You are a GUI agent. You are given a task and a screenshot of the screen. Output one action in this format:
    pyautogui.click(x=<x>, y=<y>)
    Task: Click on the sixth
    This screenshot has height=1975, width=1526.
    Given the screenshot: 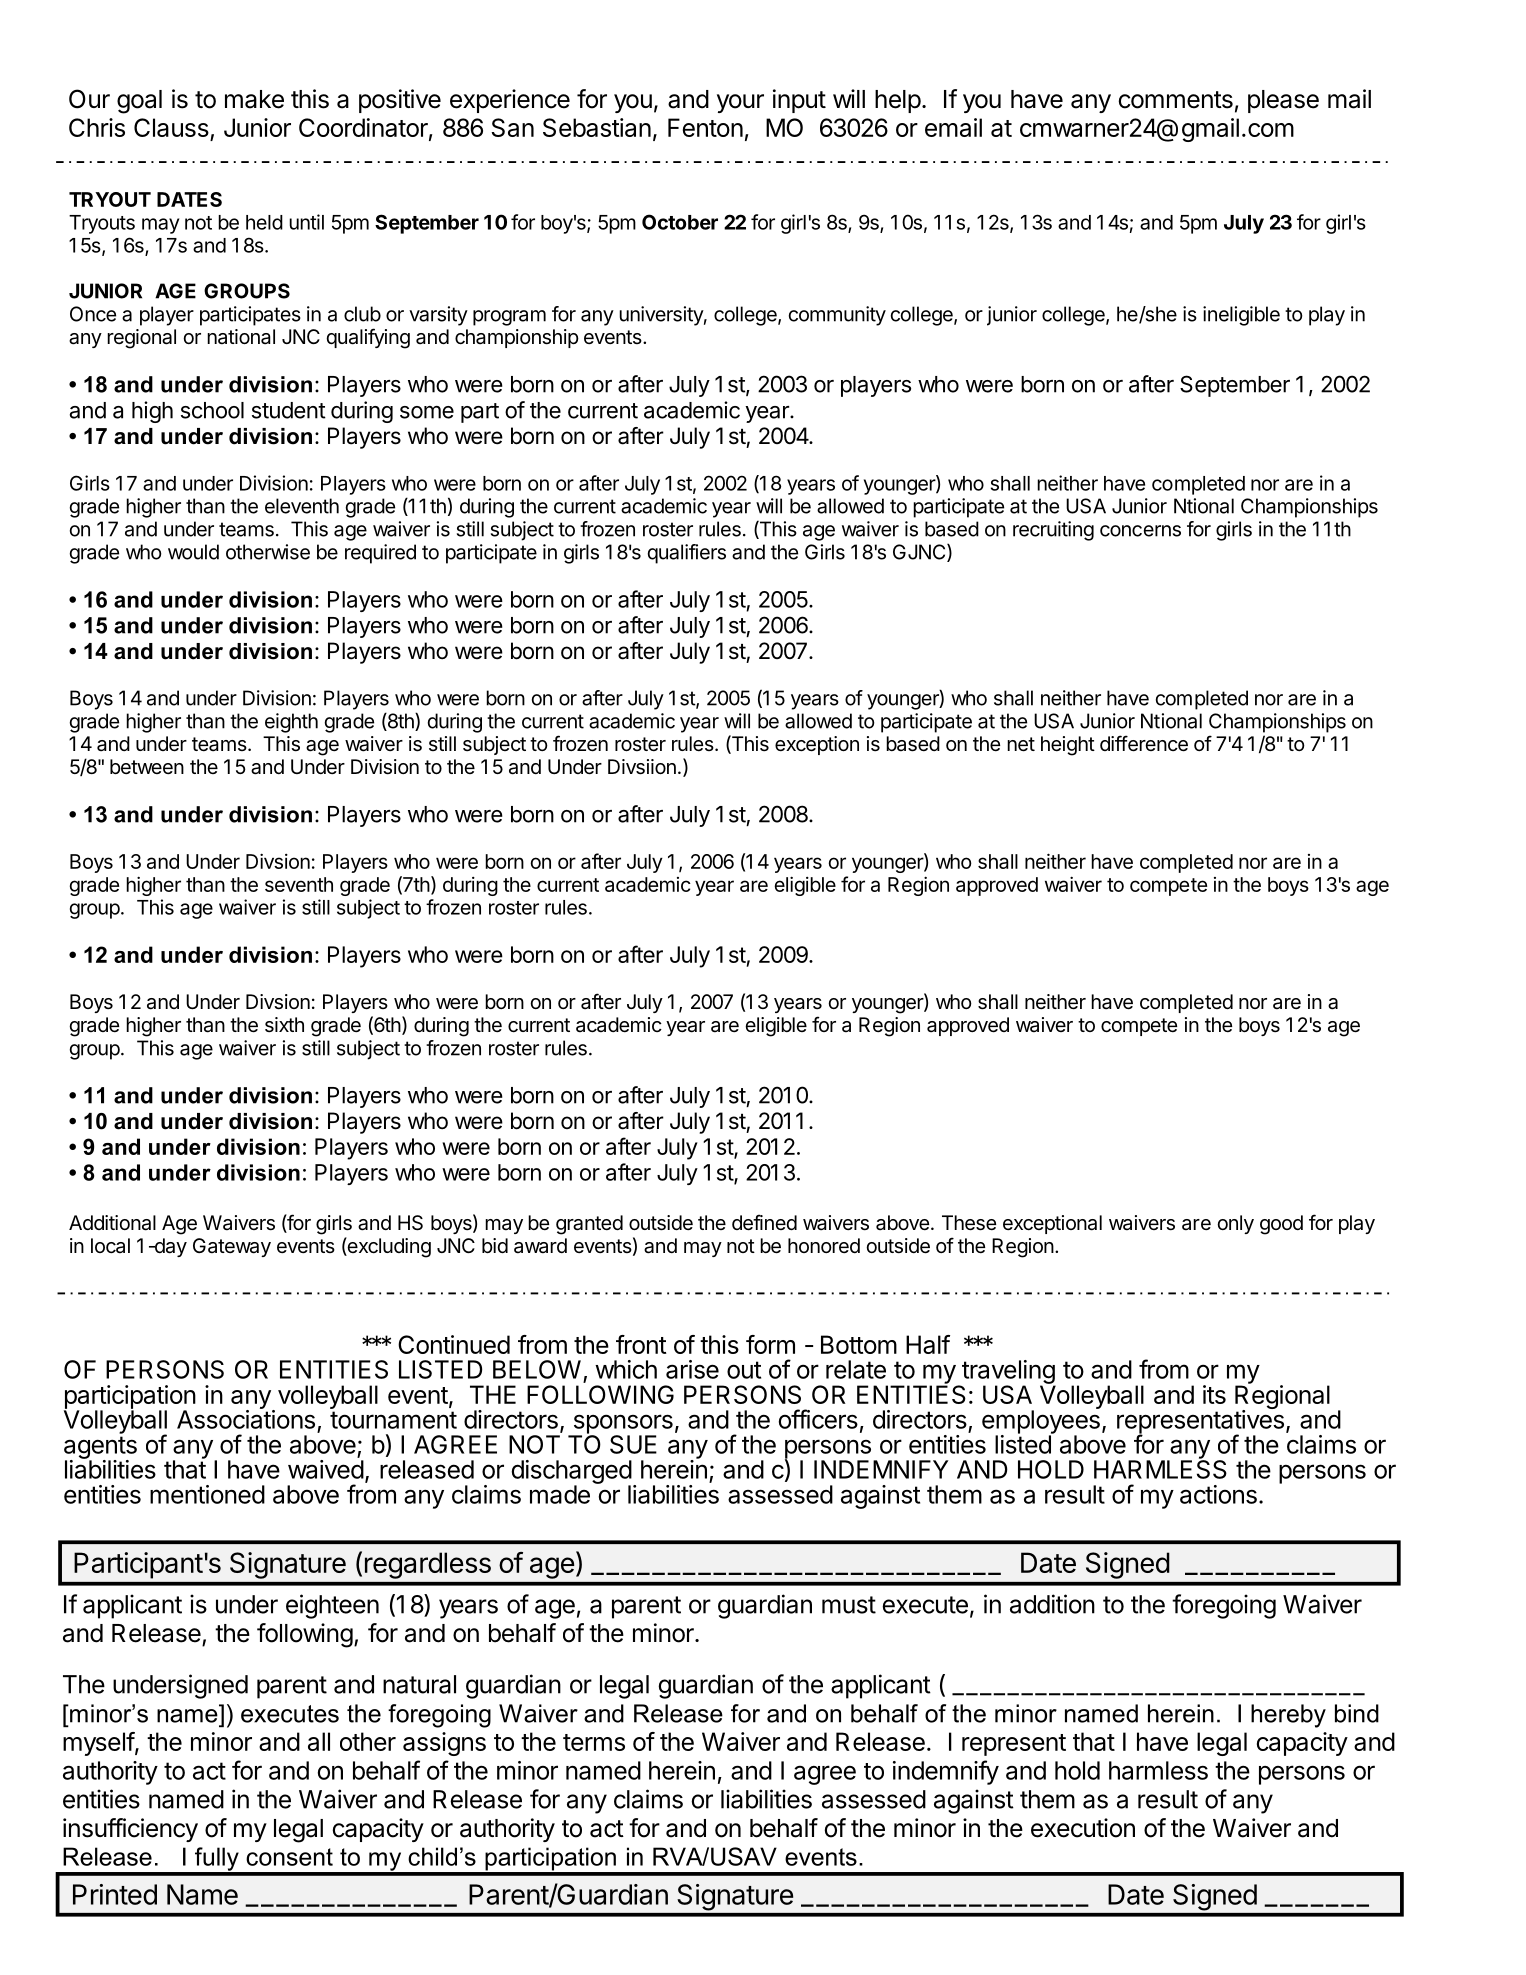 What is the action you would take?
    pyautogui.click(x=284, y=1025)
